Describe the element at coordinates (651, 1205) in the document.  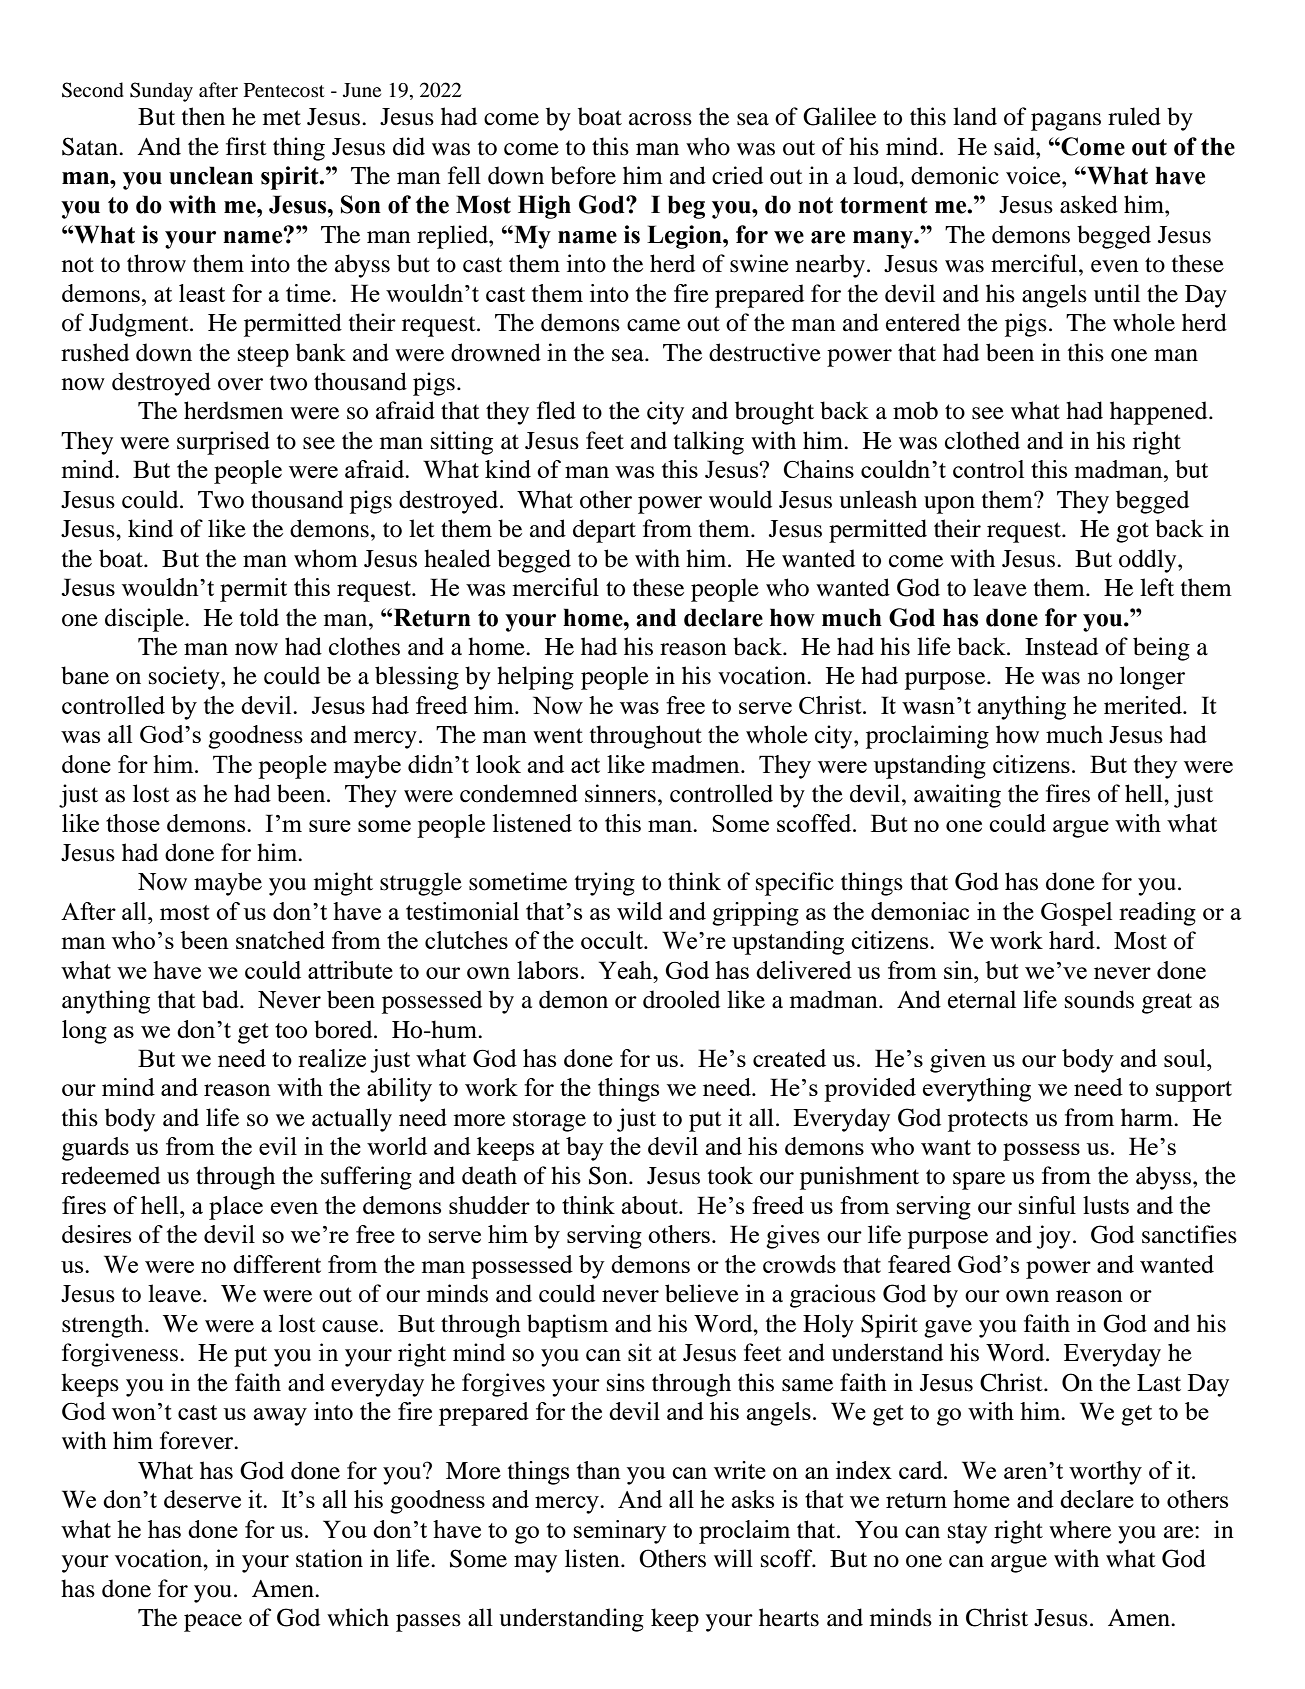
I see `about` at that location.
